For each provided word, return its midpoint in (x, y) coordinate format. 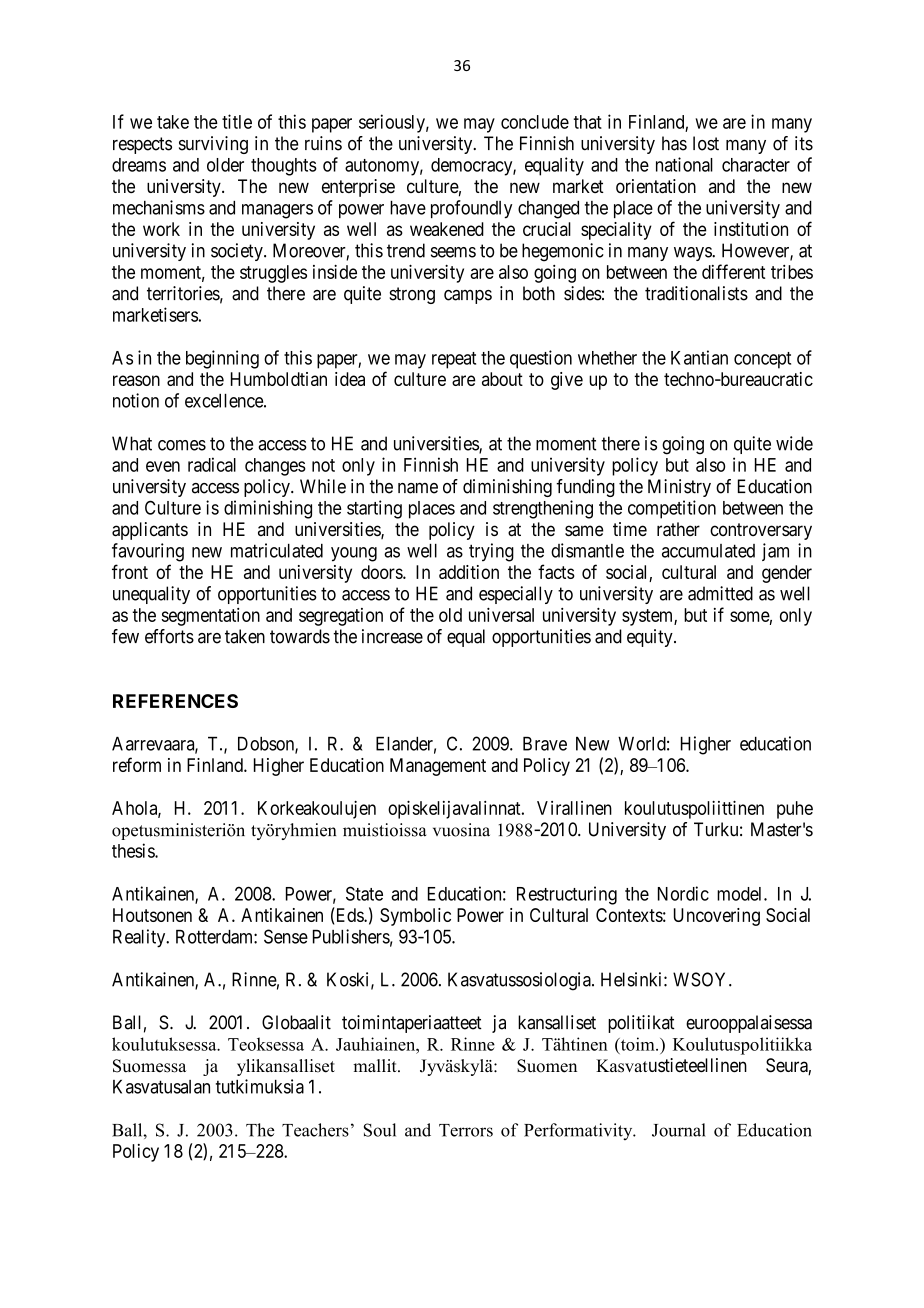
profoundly (471, 209)
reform (137, 764)
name (418, 488)
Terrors (466, 1130)
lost (706, 143)
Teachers (315, 1130)
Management (438, 767)
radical (212, 464)
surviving (213, 145)
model (741, 894)
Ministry (679, 488)
